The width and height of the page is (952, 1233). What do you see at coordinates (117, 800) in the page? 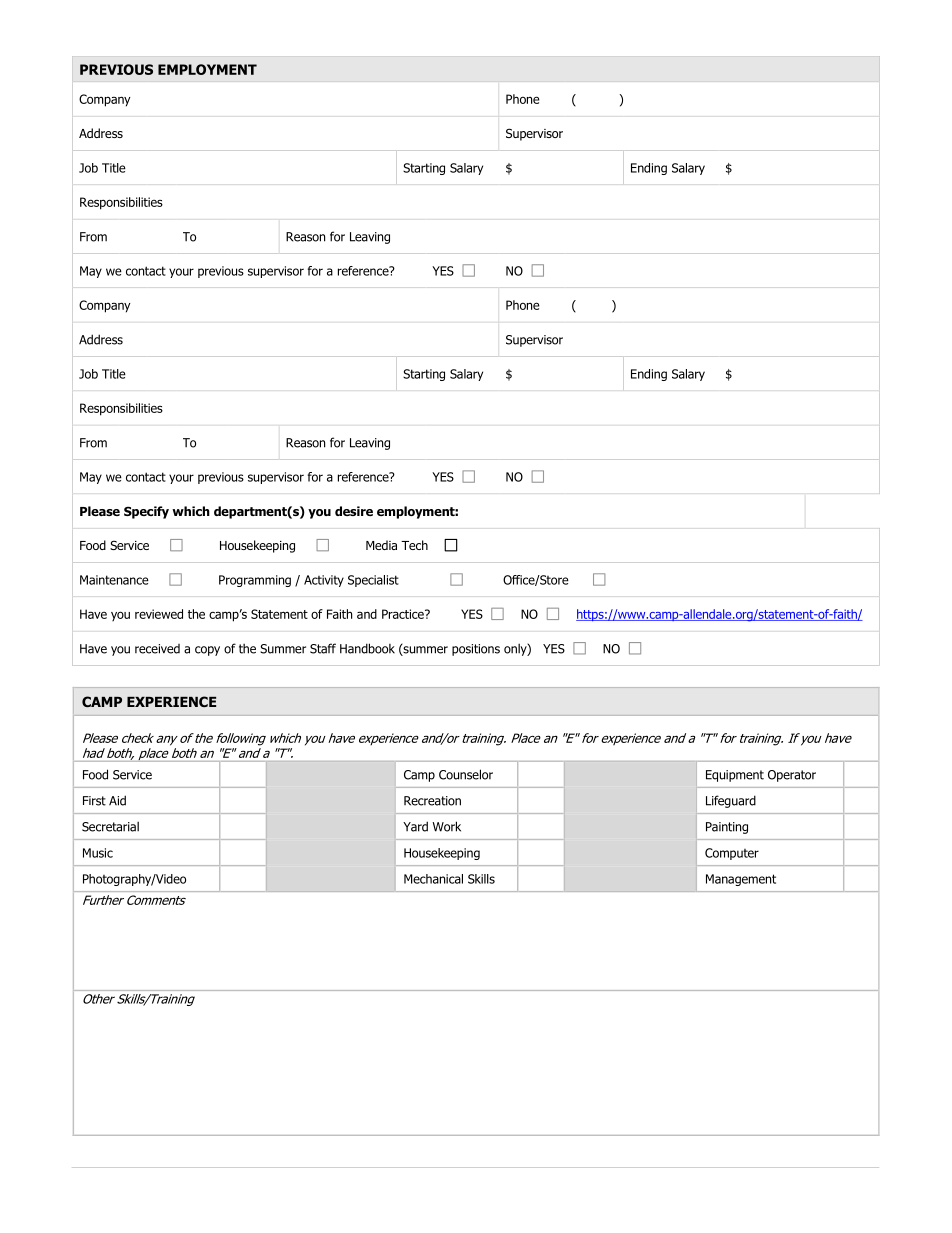
I see `Aid` at bounding box center [117, 800].
